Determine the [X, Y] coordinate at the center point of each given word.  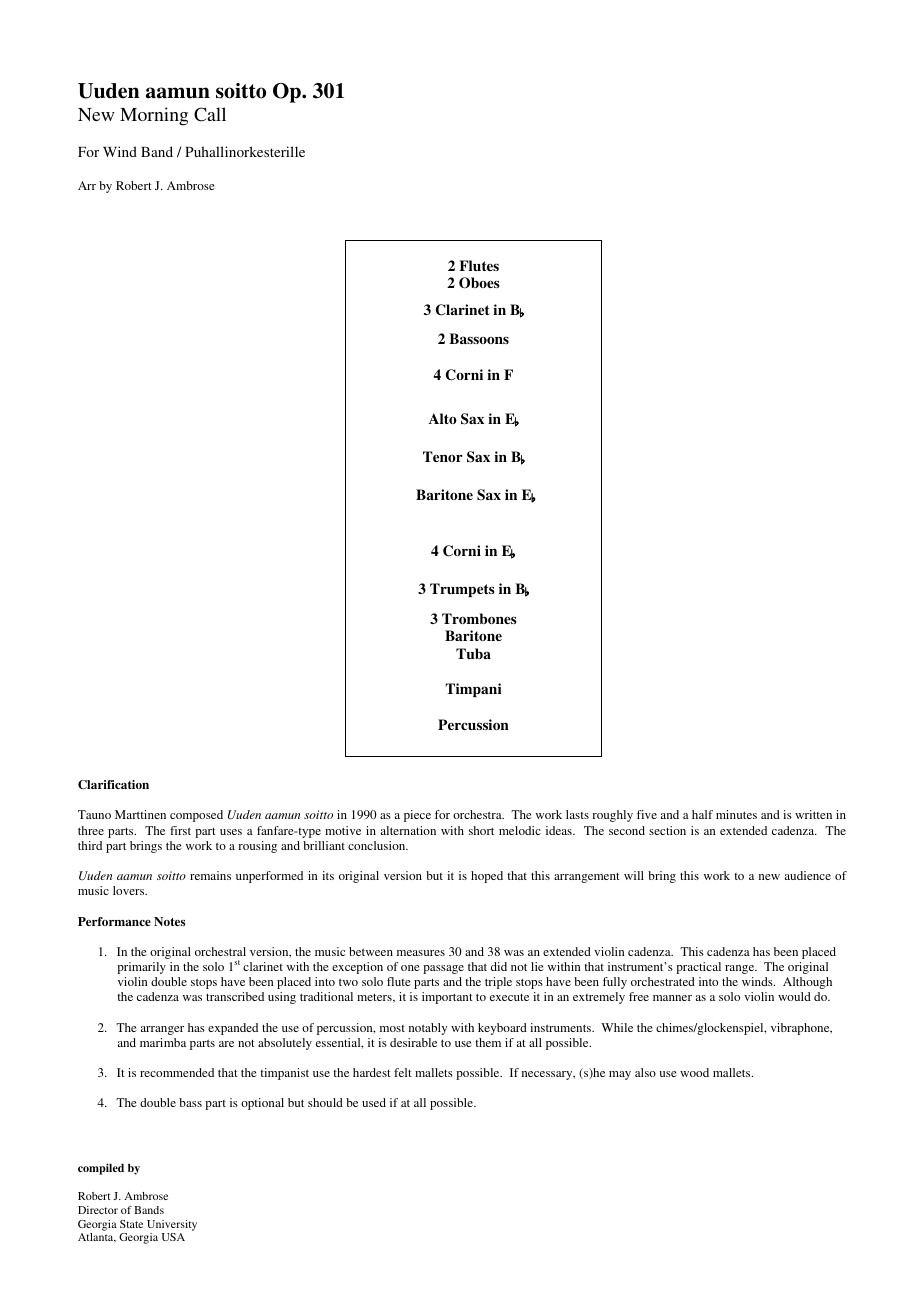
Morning [154, 116]
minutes [736, 814]
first [180, 830]
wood [694, 1072]
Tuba [473, 653]
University [172, 1225]
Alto [443, 418]
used [374, 1102]
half [702, 814]
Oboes [479, 283]
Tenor [443, 456]
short [481, 830]
